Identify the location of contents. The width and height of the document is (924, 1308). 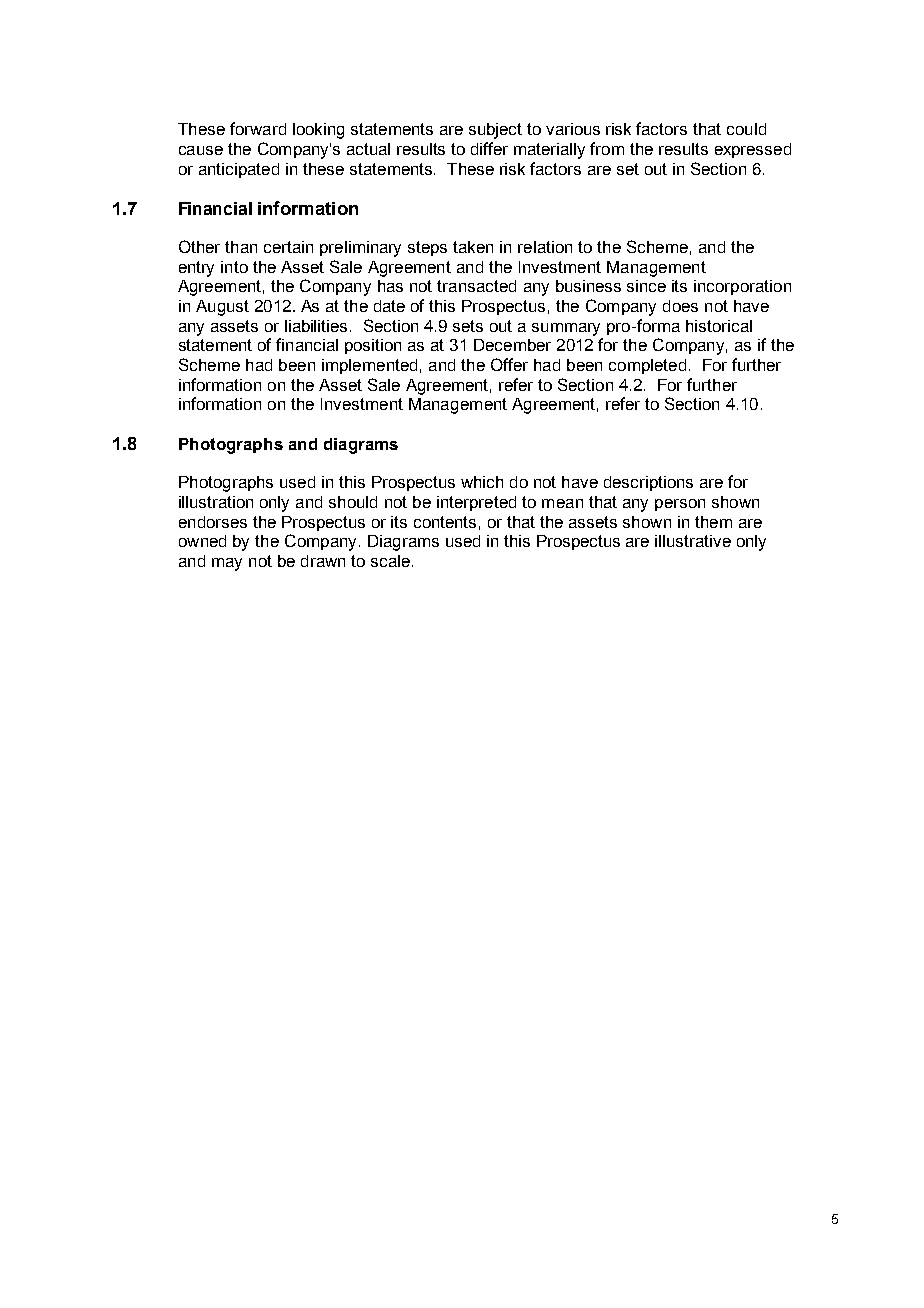
(445, 522).
